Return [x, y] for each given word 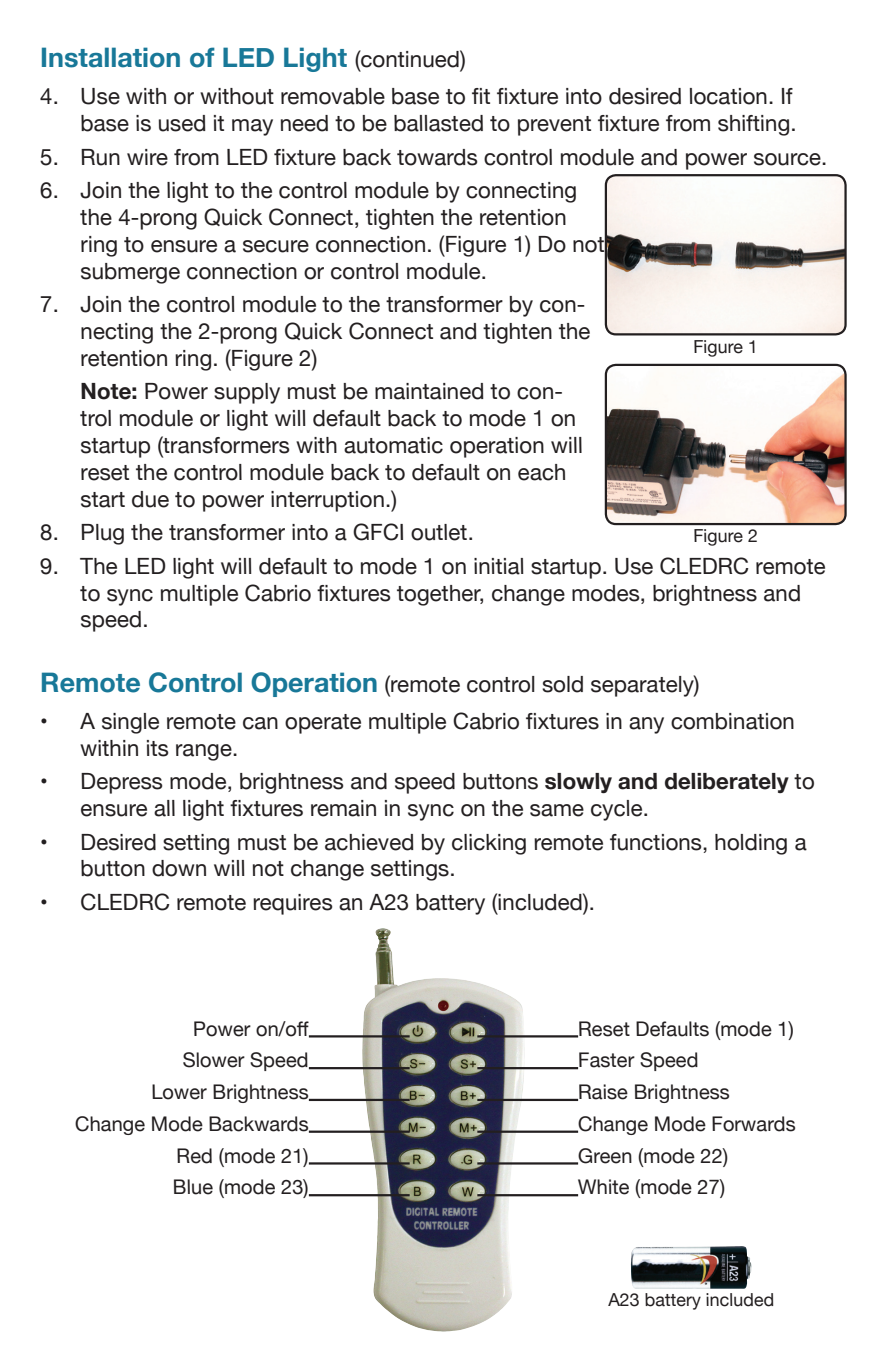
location [728, 96]
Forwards [753, 1124]
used [182, 123]
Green [604, 1156]
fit [481, 96]
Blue [193, 1187]
